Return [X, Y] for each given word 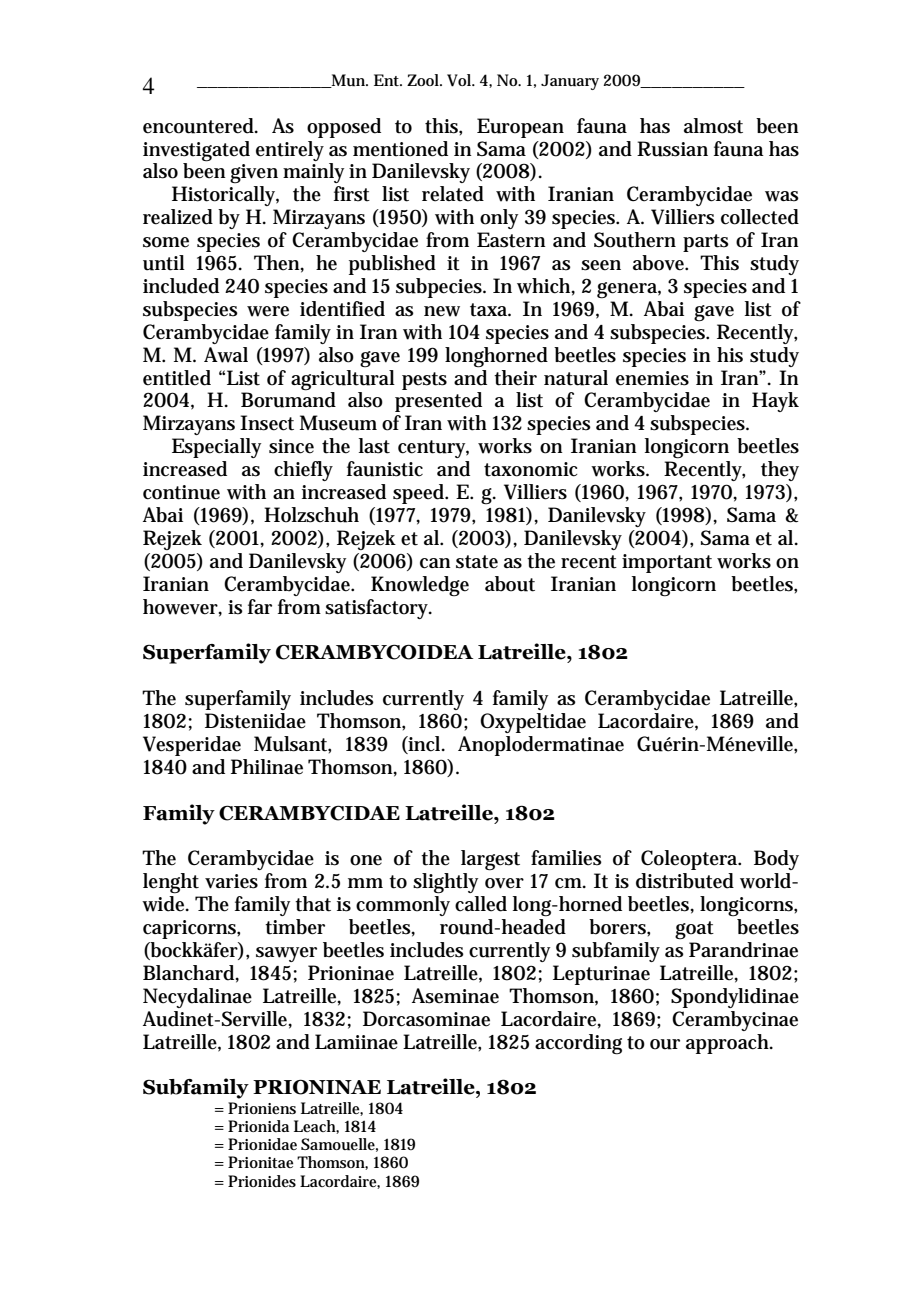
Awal [226, 355]
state [477, 562]
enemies [652, 378]
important [667, 563]
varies [231, 881]
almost [713, 126]
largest [490, 860]
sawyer [286, 954]
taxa [490, 310]
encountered [200, 126]
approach [729, 1044]
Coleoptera [691, 860]
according [578, 1044]
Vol [460, 80]
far [260, 606]
